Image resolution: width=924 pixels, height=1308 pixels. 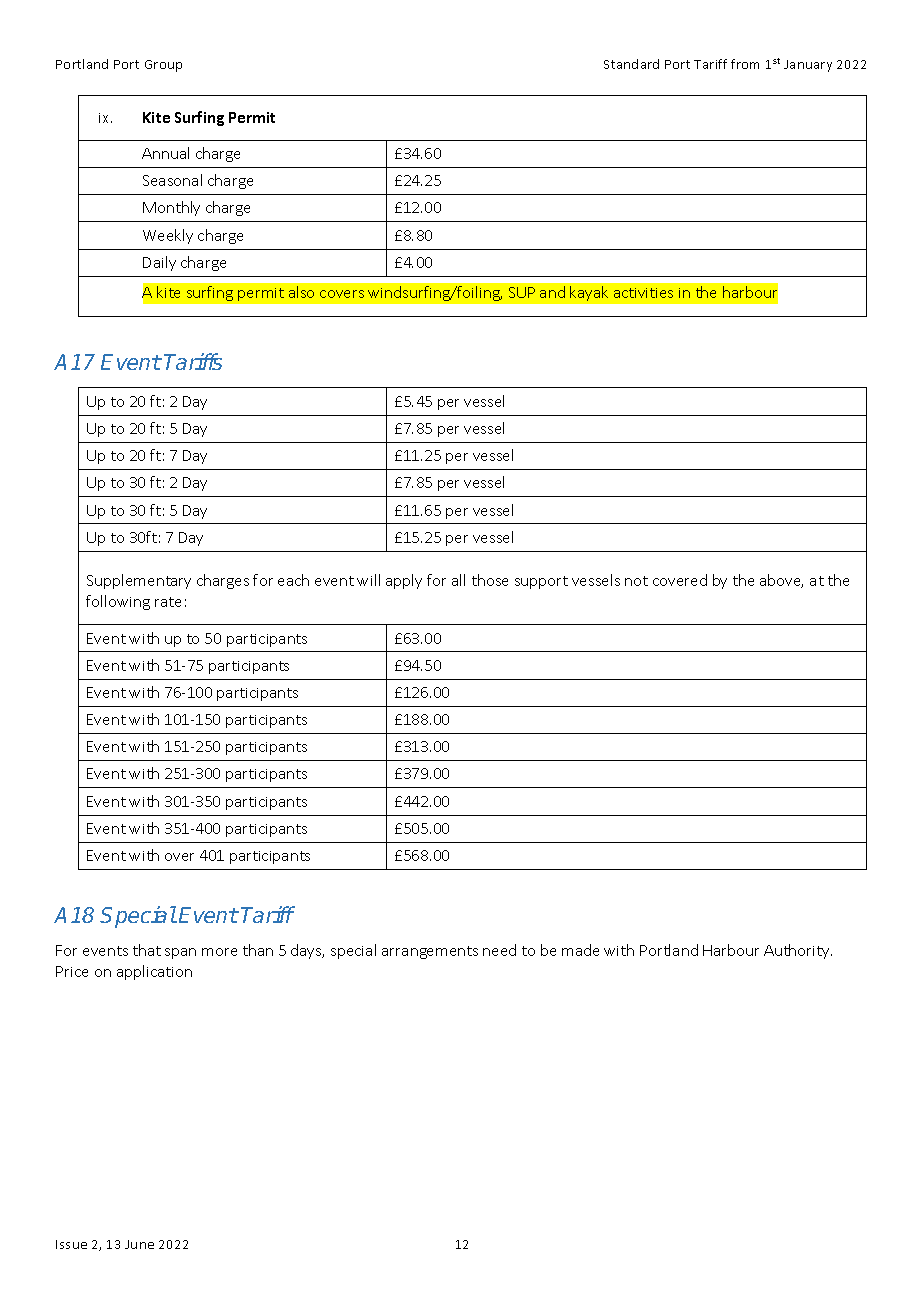 I want to click on all, so click(x=458, y=580).
